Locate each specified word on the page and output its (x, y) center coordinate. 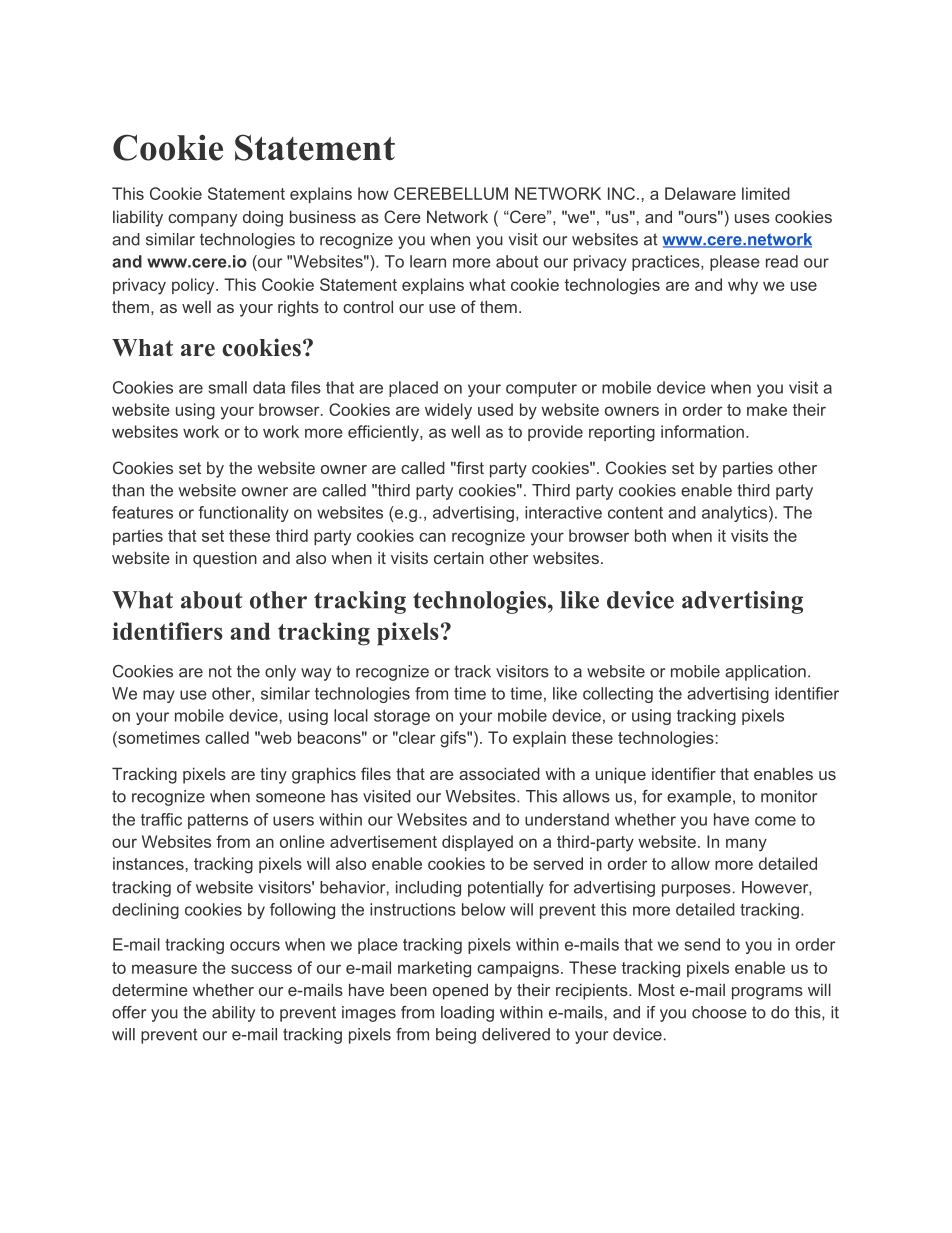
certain (459, 558)
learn (428, 261)
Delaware (700, 193)
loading (467, 1014)
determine (150, 989)
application (765, 673)
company (202, 220)
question (225, 559)
